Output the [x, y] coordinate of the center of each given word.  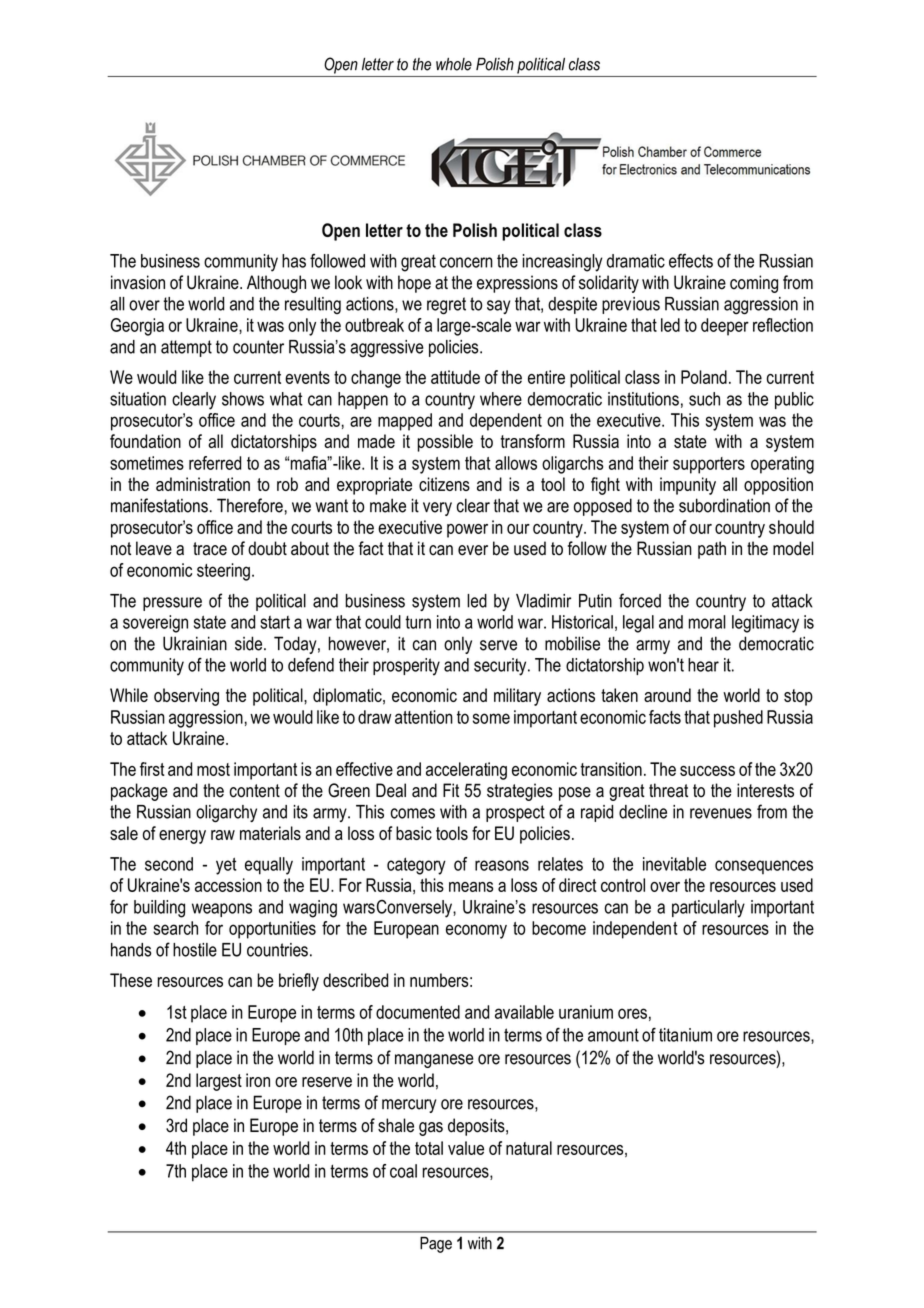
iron [258, 1080]
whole [454, 64]
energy [182, 837]
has [294, 261]
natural [529, 1148]
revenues [721, 813]
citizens [444, 484]
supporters [709, 465]
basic [414, 833]
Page [436, 1245]
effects [691, 260]
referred [215, 463]
